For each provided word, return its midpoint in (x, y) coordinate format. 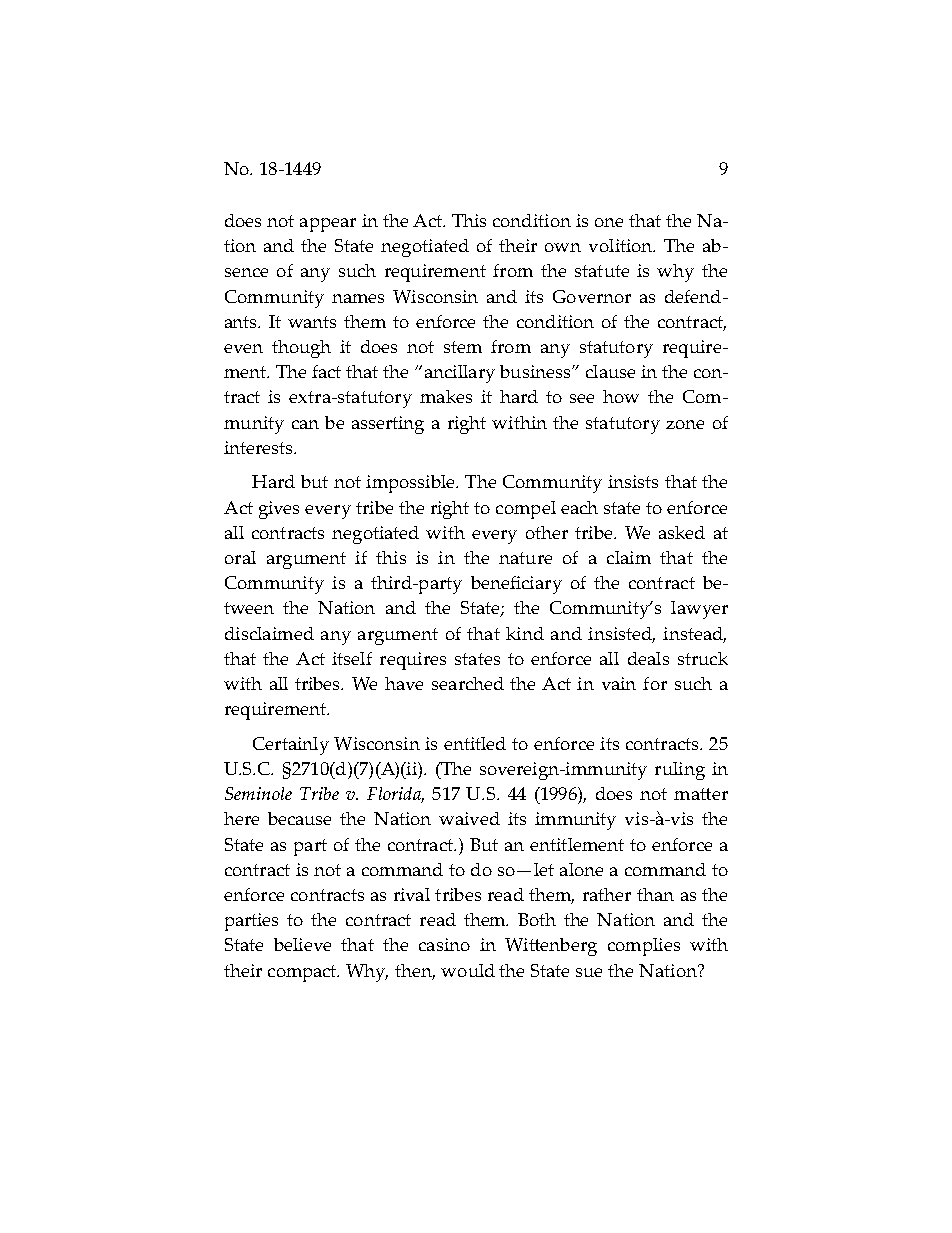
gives (279, 510)
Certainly (291, 746)
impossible (411, 484)
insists (633, 481)
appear (328, 225)
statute (602, 271)
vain (619, 683)
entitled (475, 743)
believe (302, 944)
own (563, 247)
